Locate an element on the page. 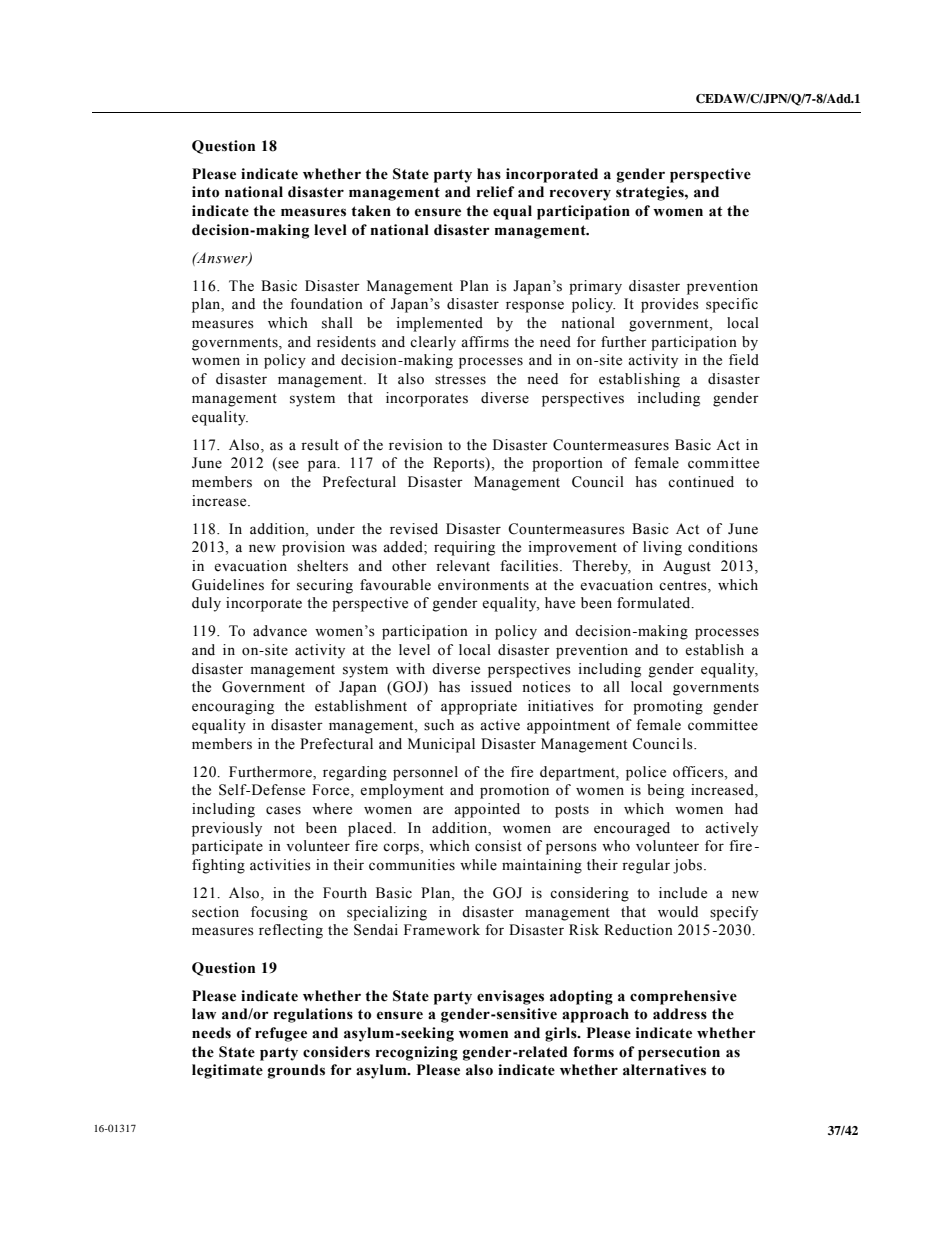  relief is located at coordinates (496, 192).
